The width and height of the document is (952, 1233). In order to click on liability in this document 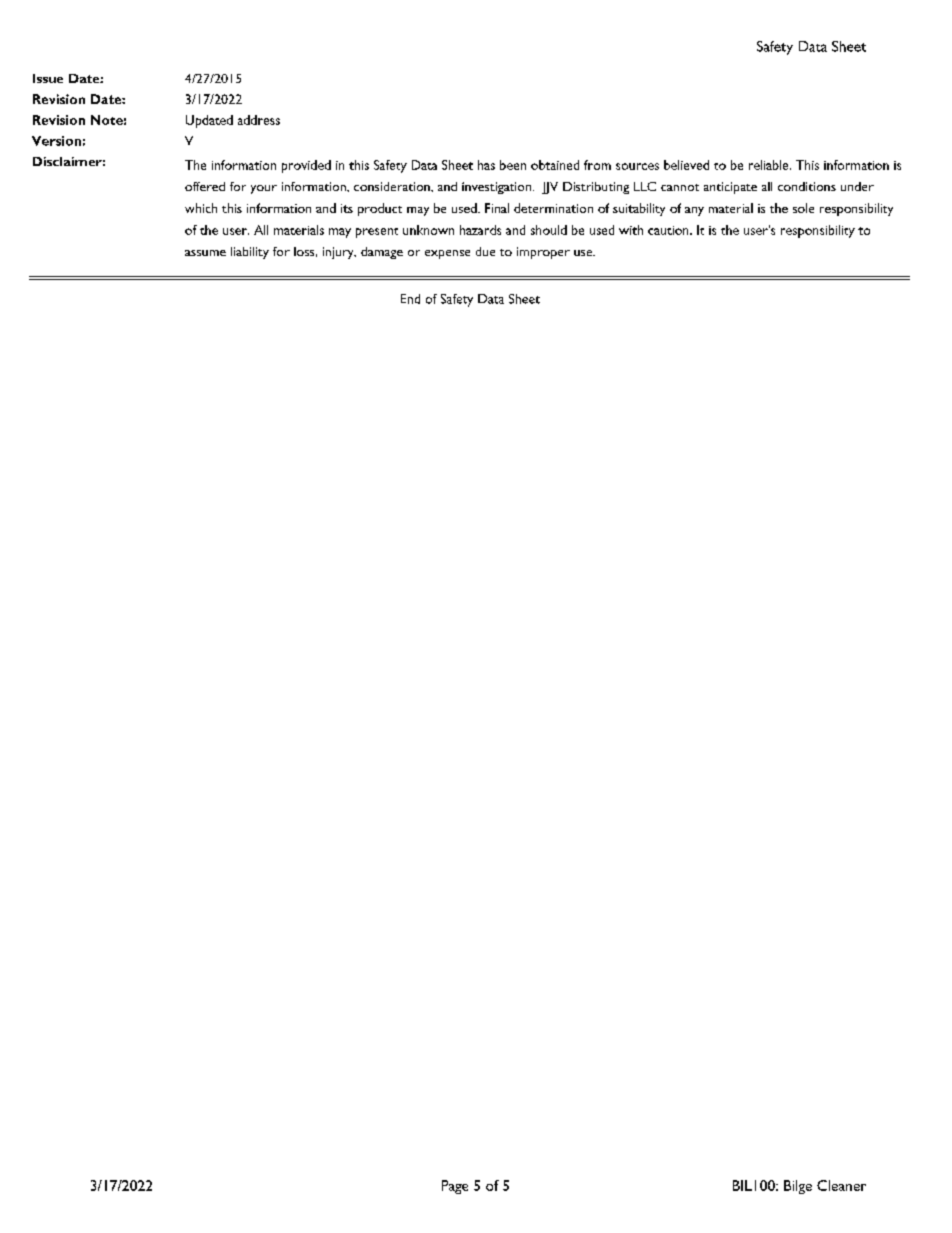, I will do `click(250, 253)`.
